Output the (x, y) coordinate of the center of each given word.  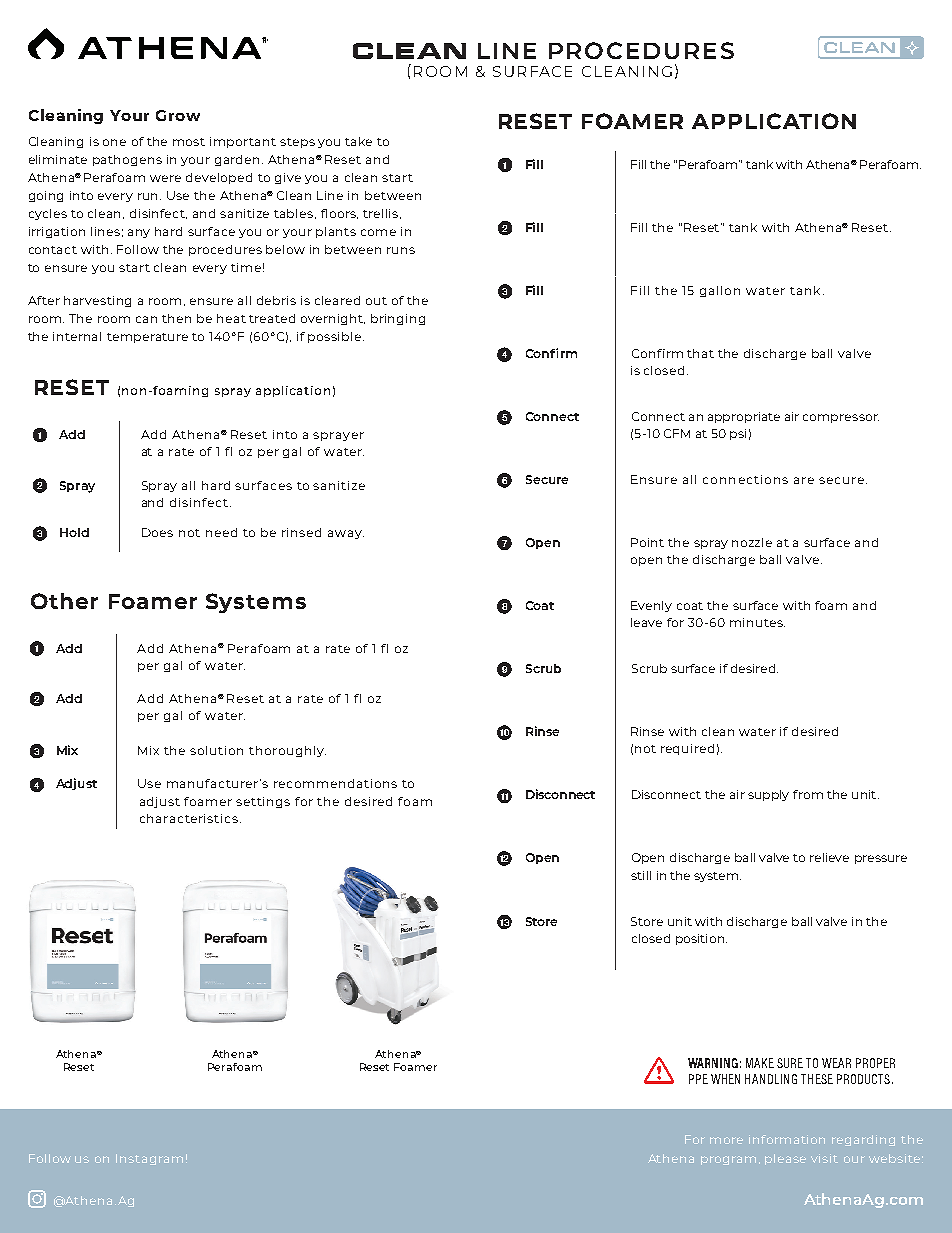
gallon (720, 291)
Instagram (149, 1159)
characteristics (189, 818)
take (358, 141)
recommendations (335, 783)
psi (738, 434)
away (346, 534)
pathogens (127, 160)
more (726, 1140)
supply (768, 795)
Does (157, 532)
